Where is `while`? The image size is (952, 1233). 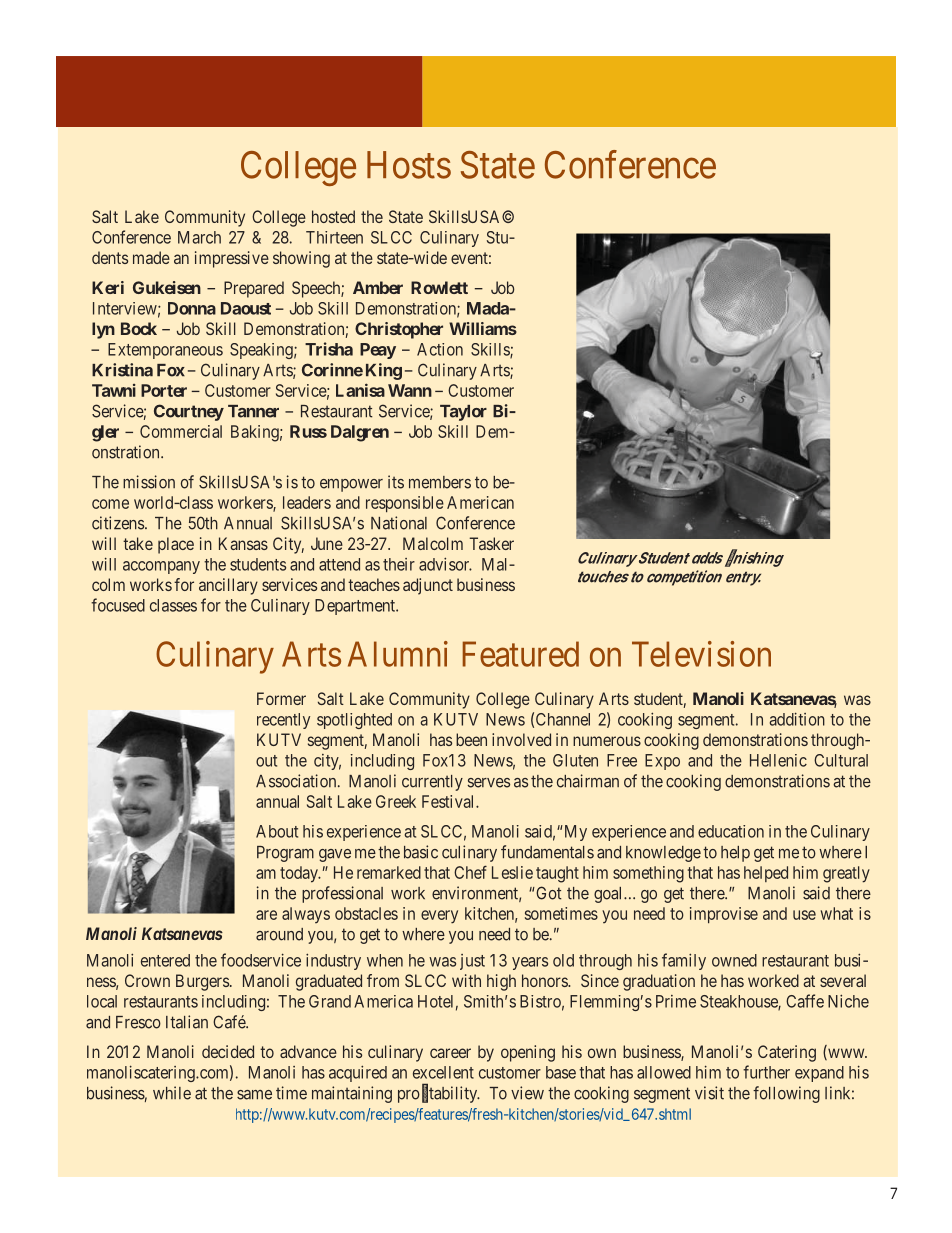
while is located at coordinates (172, 1093).
